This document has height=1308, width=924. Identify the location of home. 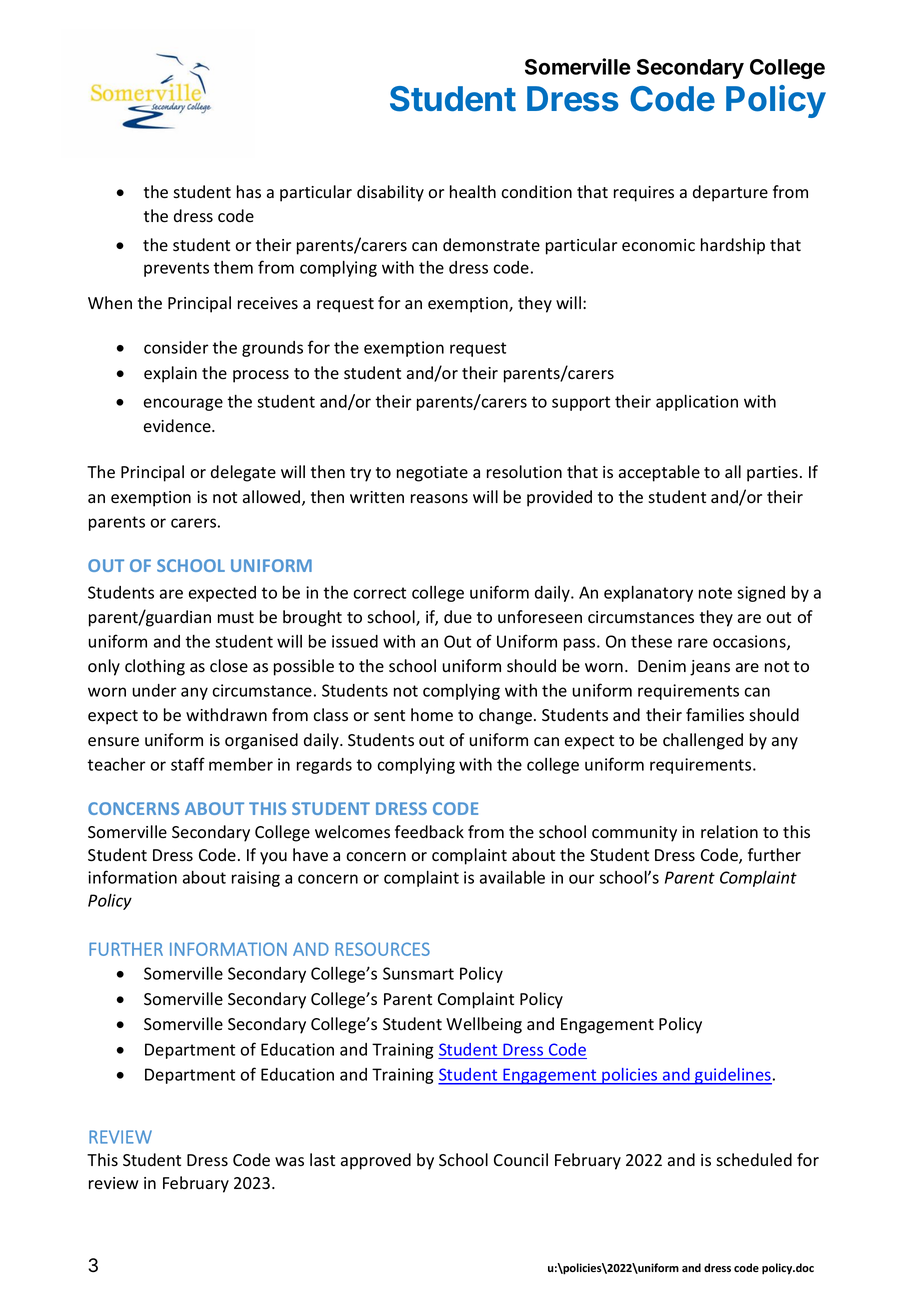
(432, 715).
